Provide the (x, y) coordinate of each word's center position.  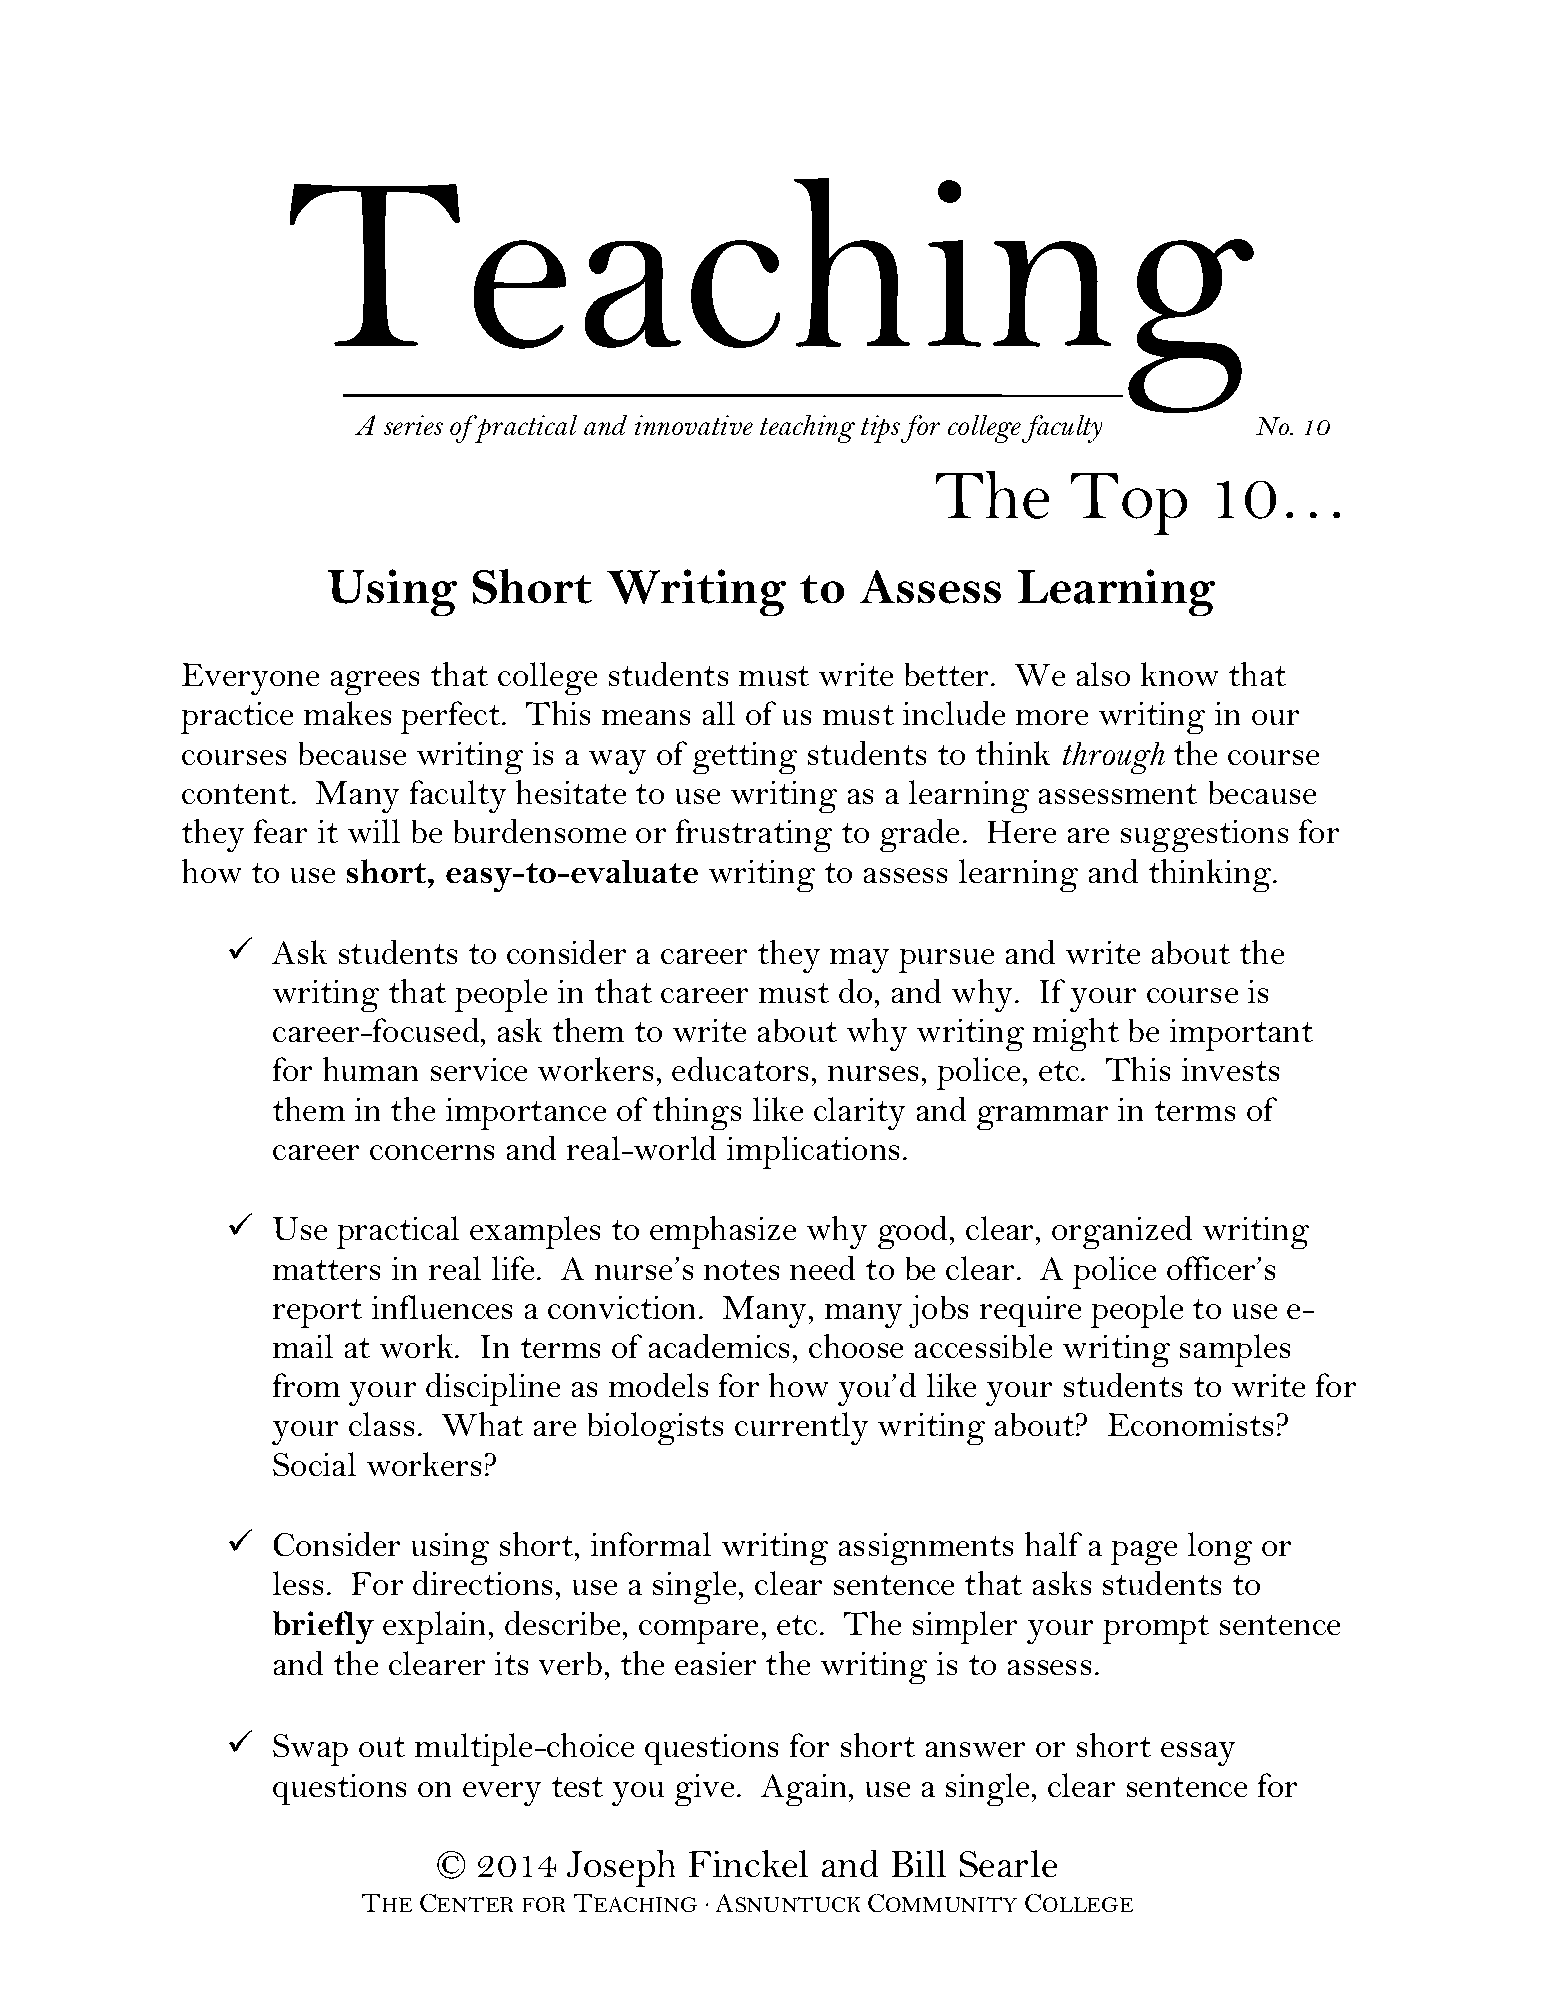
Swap (310, 1750)
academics (719, 1346)
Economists (1190, 1424)
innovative (694, 425)
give (704, 1790)
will (374, 831)
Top (1129, 504)
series (413, 425)
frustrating (754, 835)
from (306, 1385)
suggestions (1204, 836)
